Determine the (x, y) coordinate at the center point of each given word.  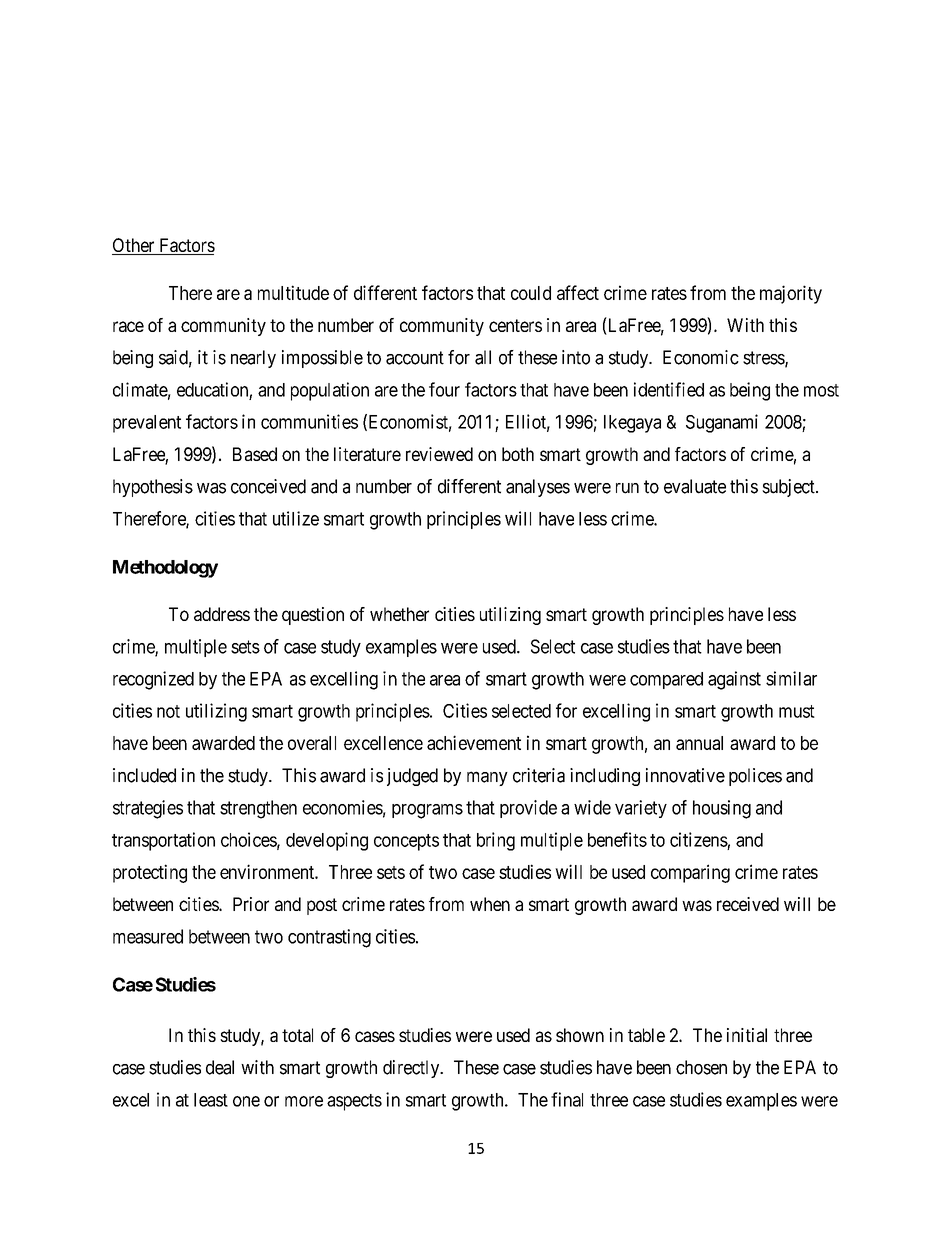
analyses (538, 488)
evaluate (695, 486)
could (531, 293)
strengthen (258, 809)
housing (722, 809)
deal (220, 1067)
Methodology (165, 569)
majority (791, 294)
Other (134, 246)
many (487, 778)
